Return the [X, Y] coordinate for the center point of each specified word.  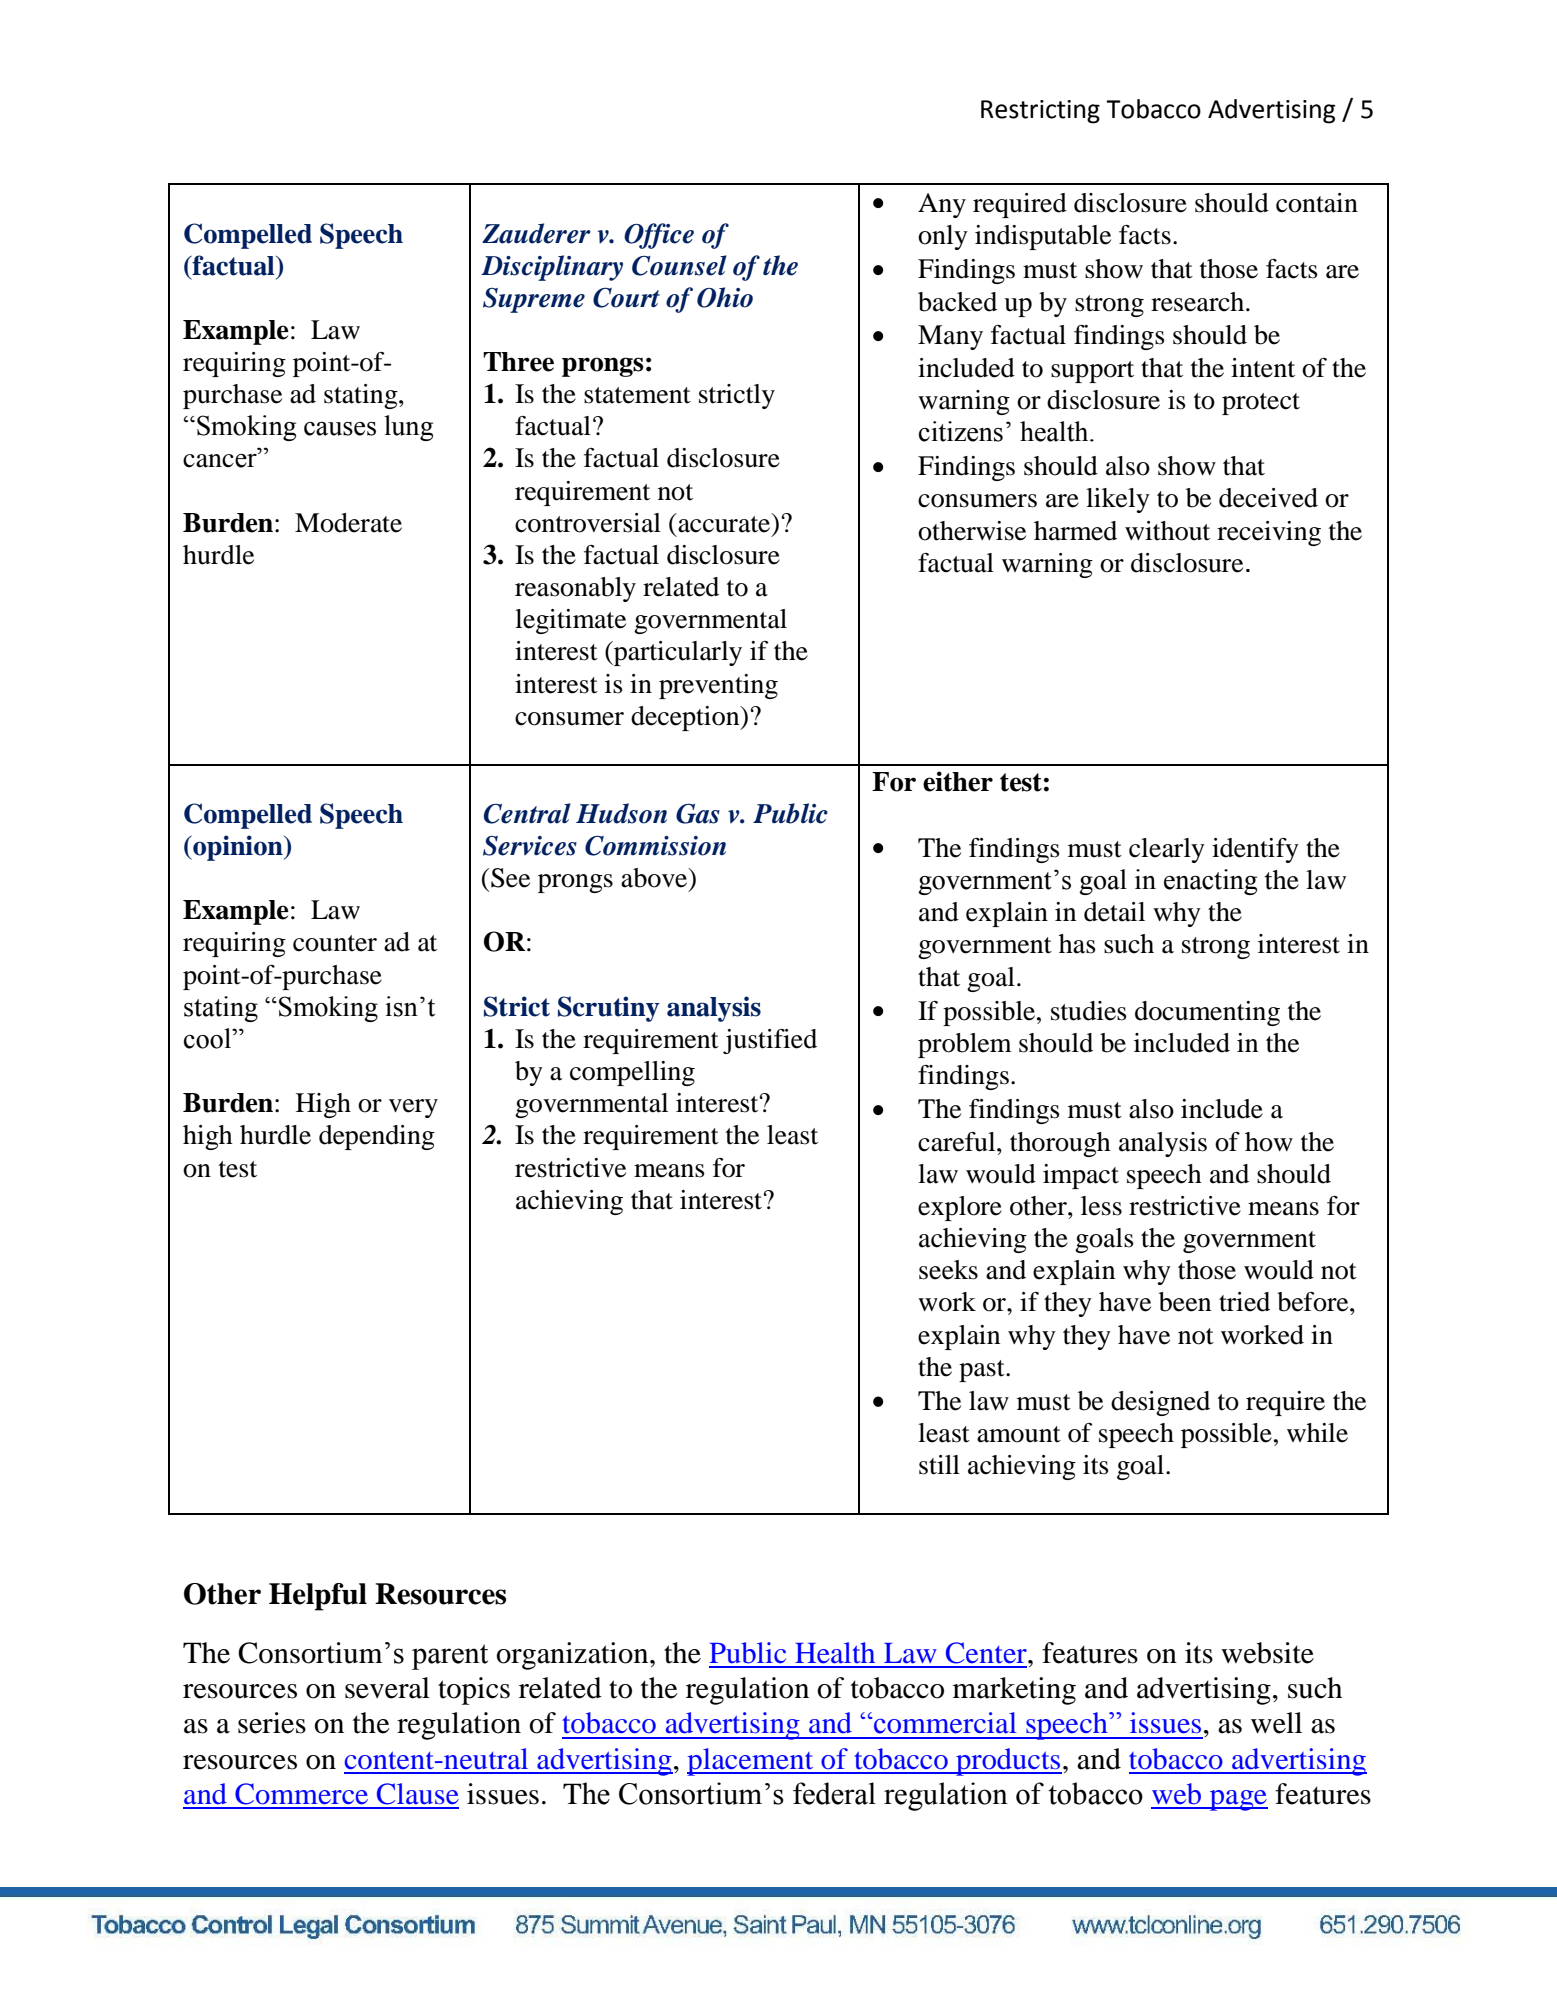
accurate [724, 523]
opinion [238, 848]
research [1199, 302]
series [272, 1723]
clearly [1167, 850]
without [1167, 531]
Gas [698, 813]
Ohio [725, 297]
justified [770, 1041]
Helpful [318, 1597]
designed [1160, 1403]
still [939, 1465]
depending [377, 1137]
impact [1081, 1176]
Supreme [534, 300]
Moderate [348, 523]
